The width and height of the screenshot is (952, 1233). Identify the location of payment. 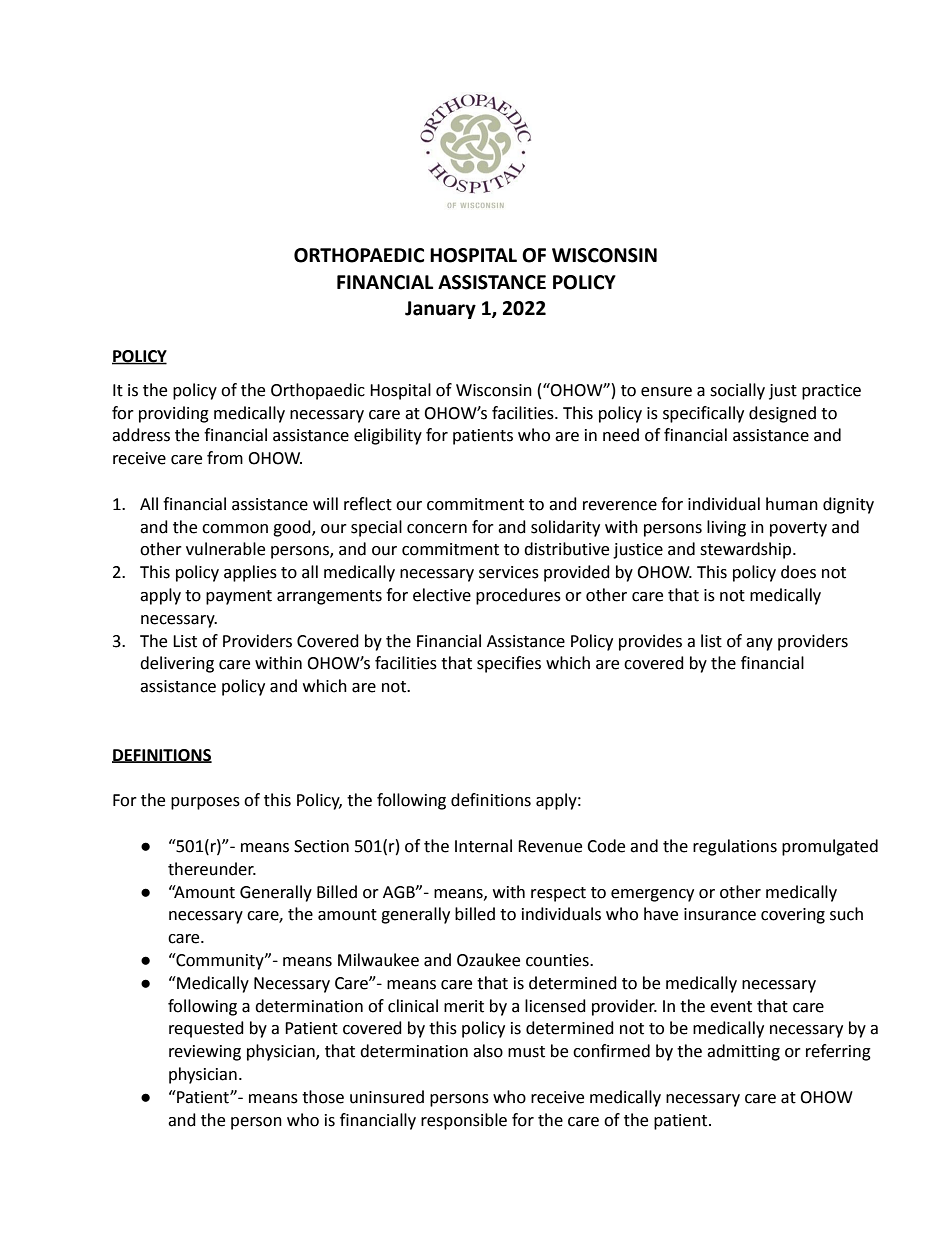
(239, 597).
